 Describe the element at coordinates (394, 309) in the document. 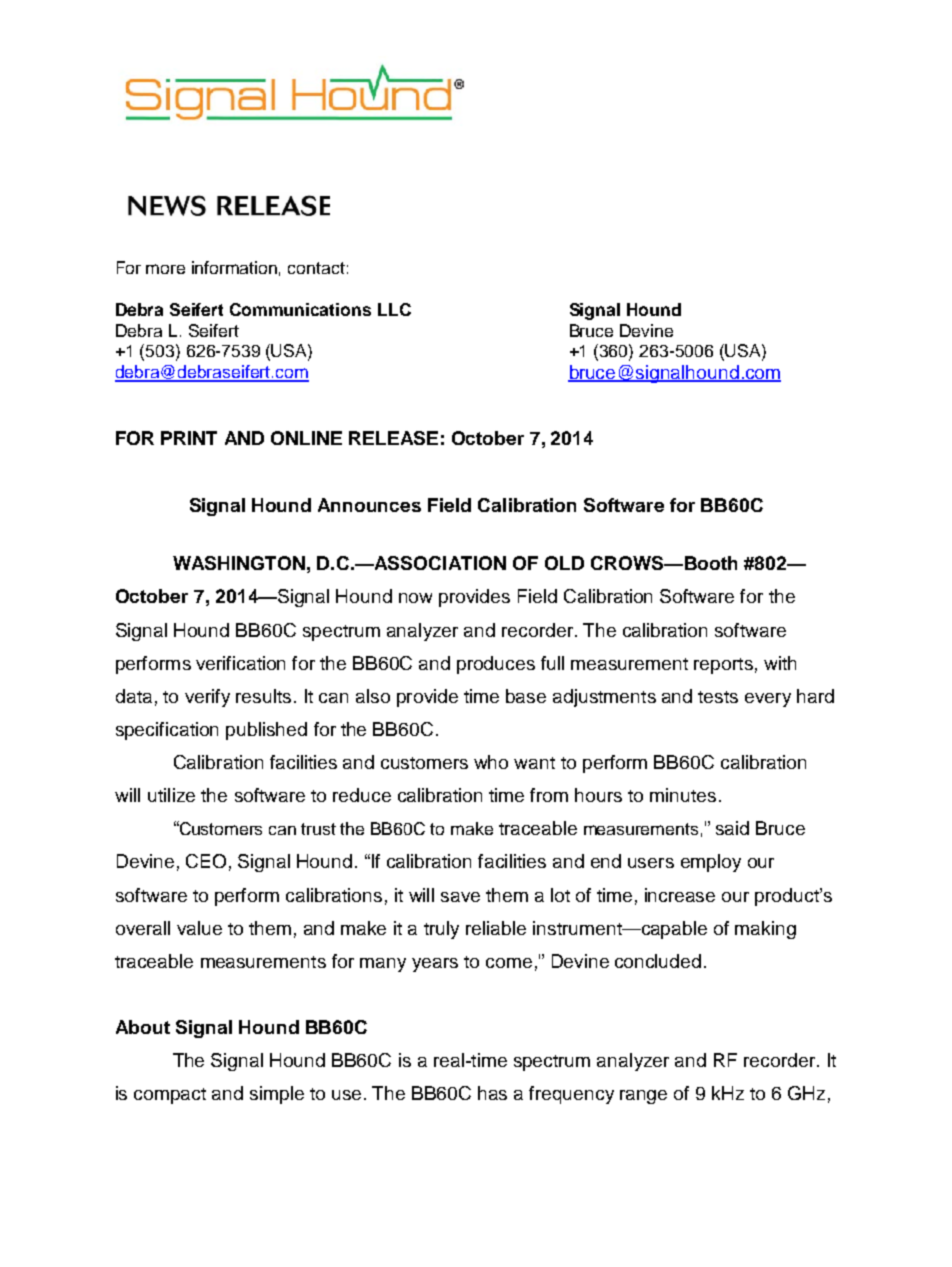

I see `LLC` at that location.
